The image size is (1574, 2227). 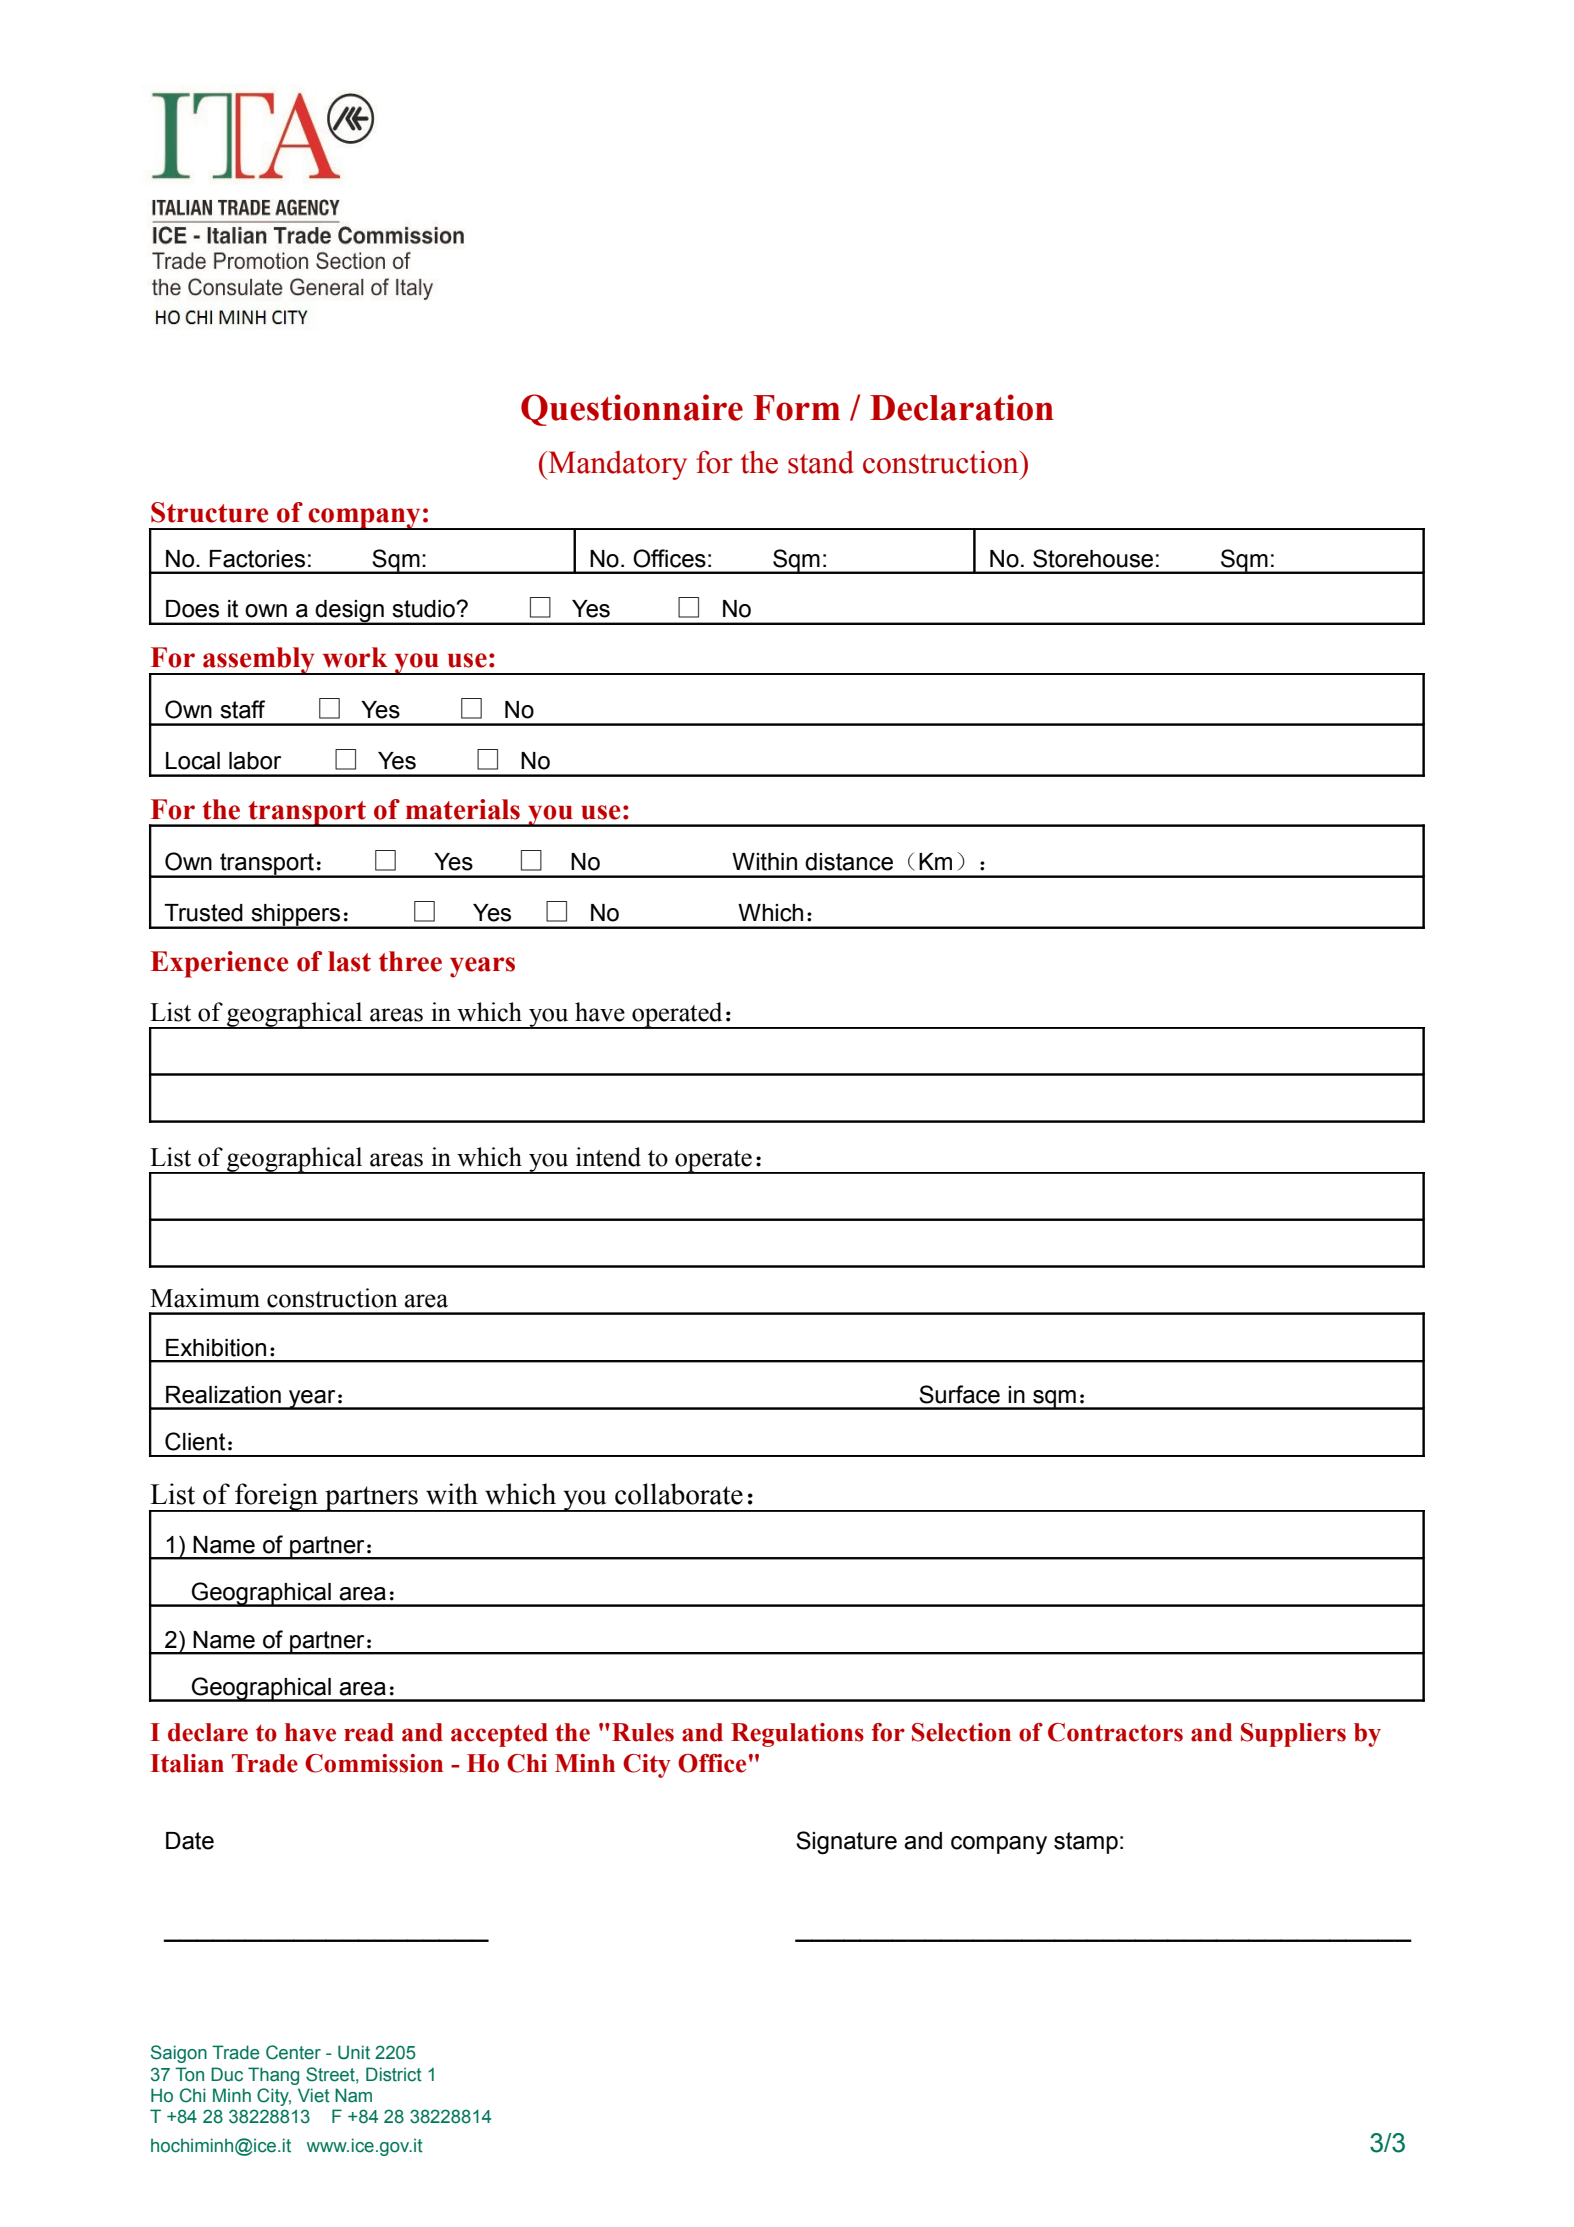 What do you see at coordinates (205, 1298) in the page?
I see `Maximum` at bounding box center [205, 1298].
